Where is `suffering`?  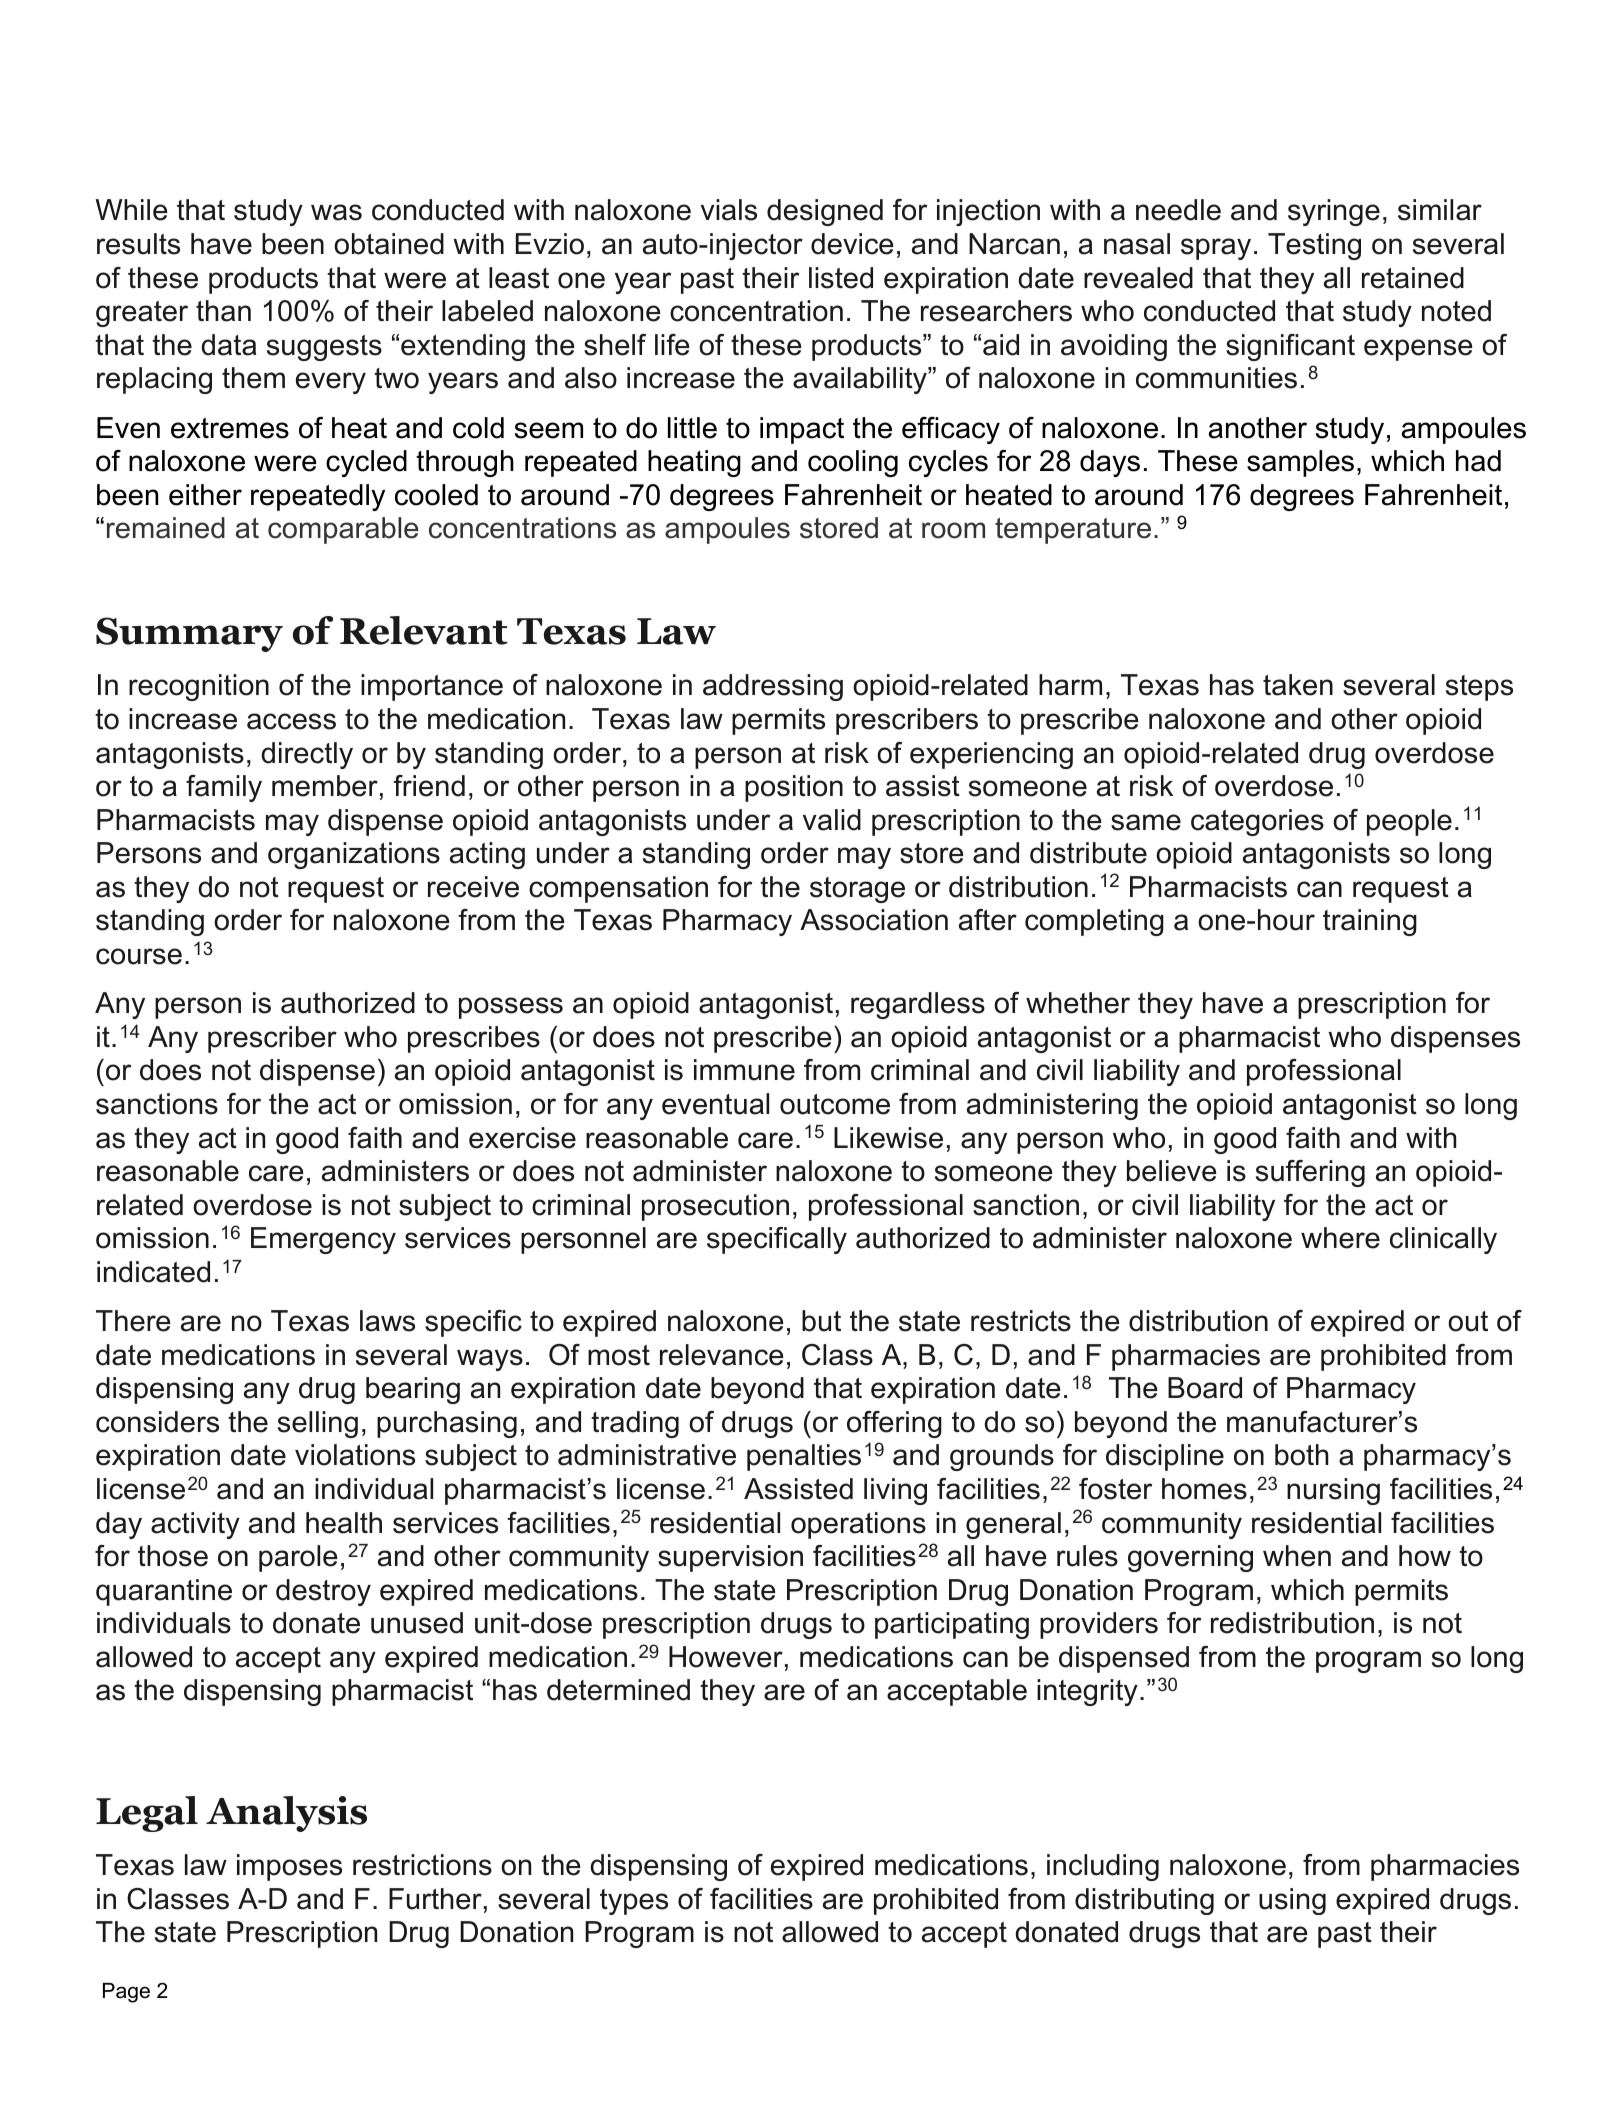 suffering is located at coordinates (1310, 1173).
